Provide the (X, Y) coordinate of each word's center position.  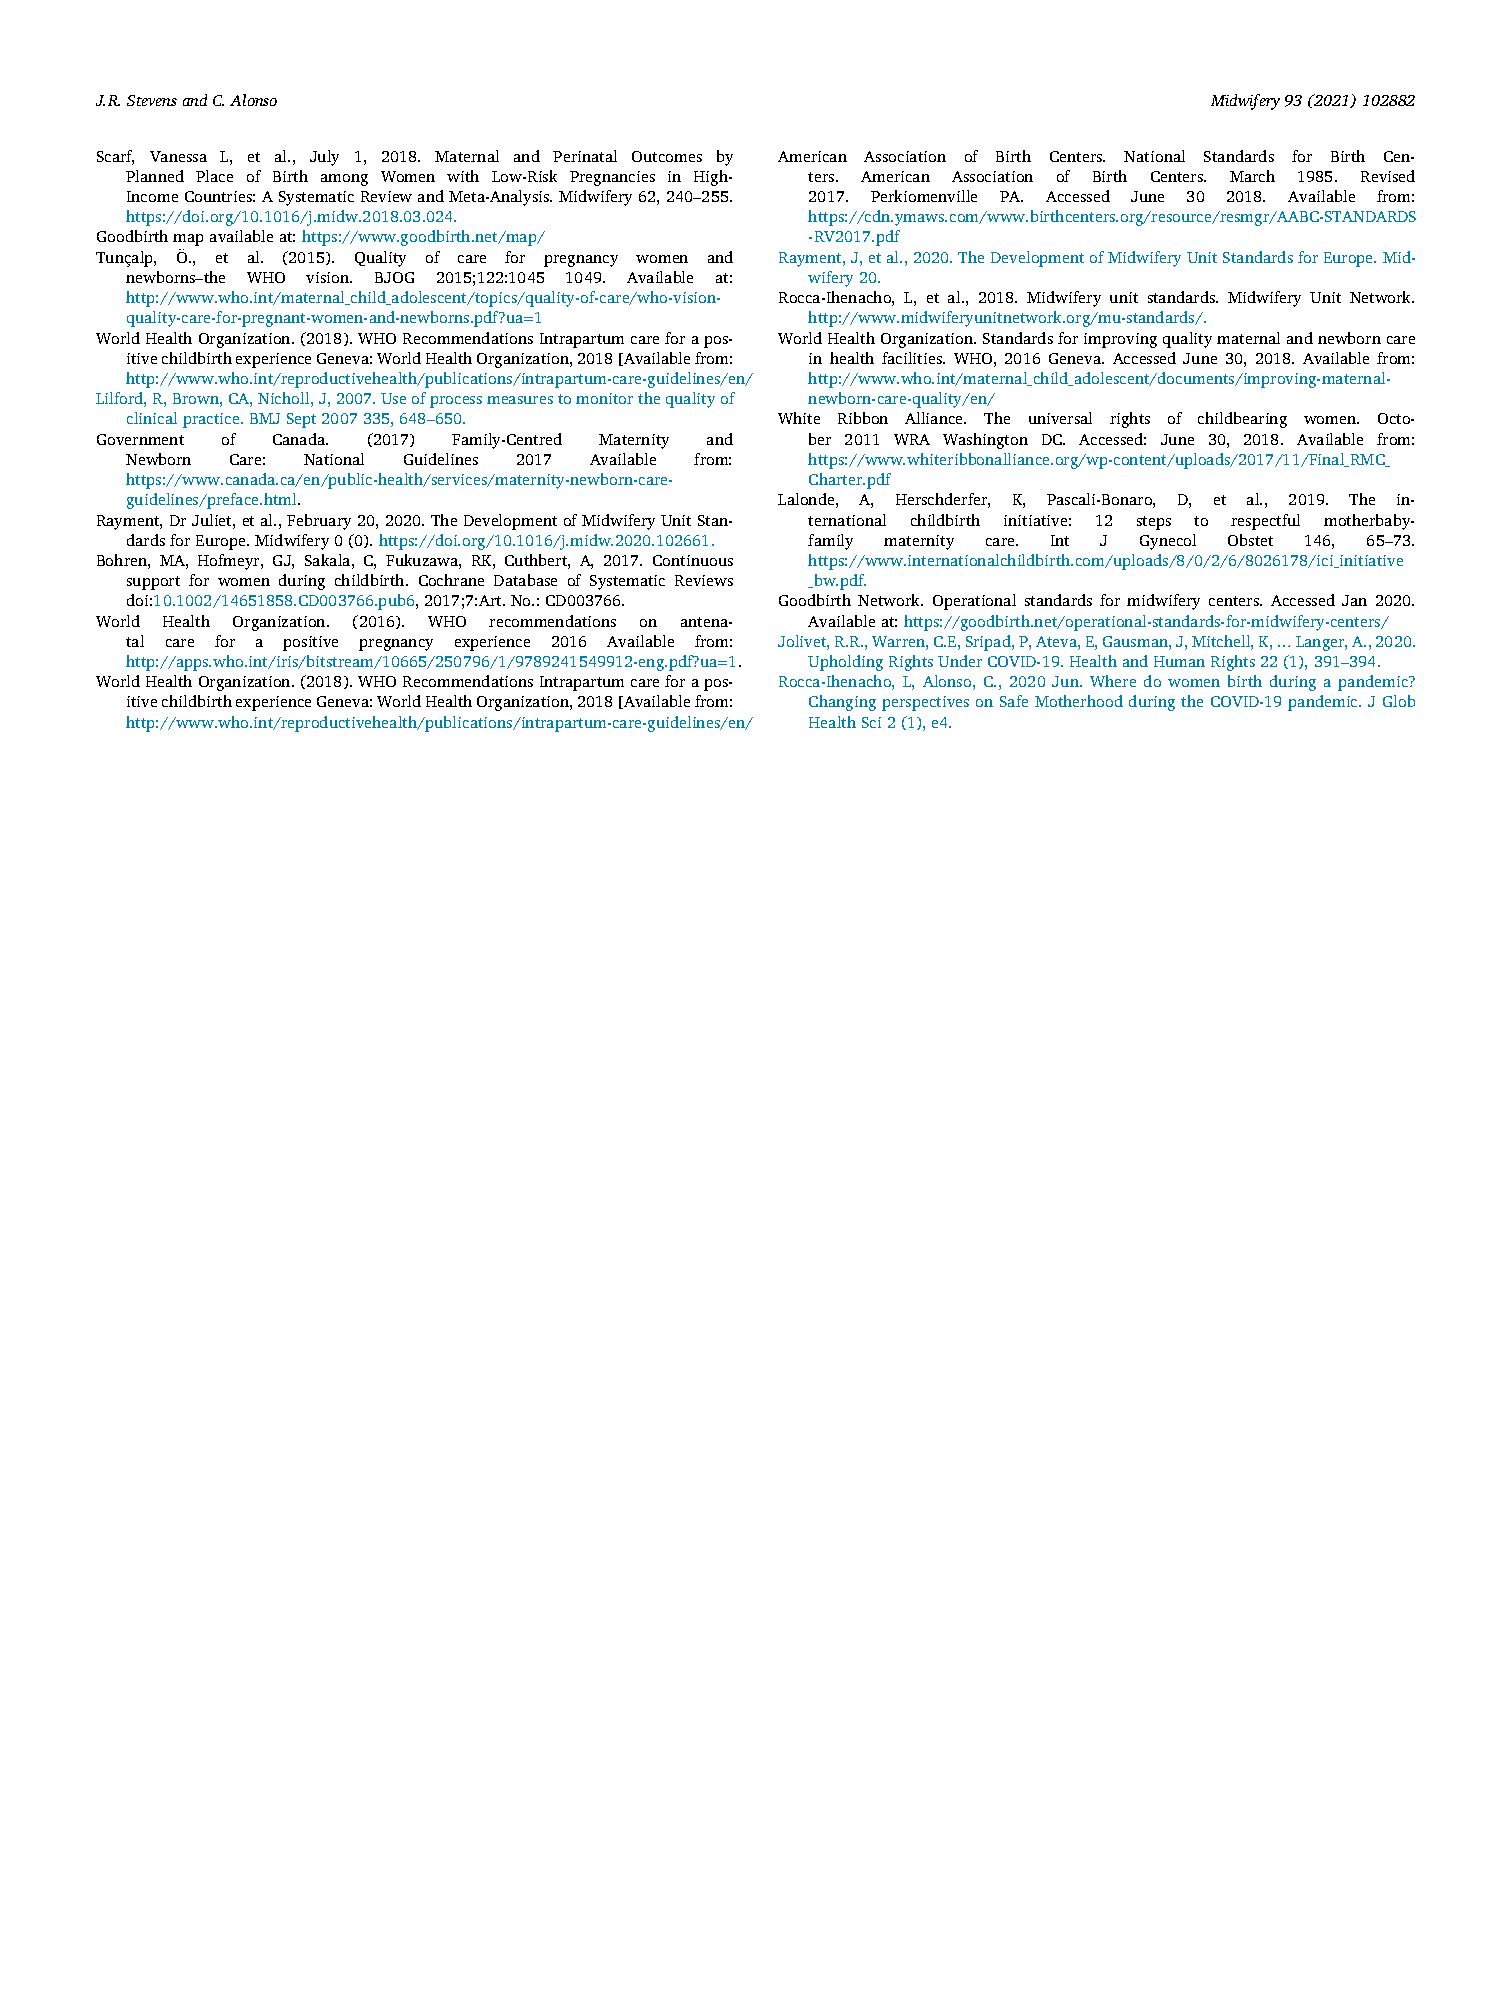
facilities (913, 358)
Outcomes (667, 156)
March (1252, 176)
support (153, 583)
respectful (1265, 522)
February (319, 522)
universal (1060, 418)
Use (393, 398)
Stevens (152, 100)
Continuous (693, 560)
